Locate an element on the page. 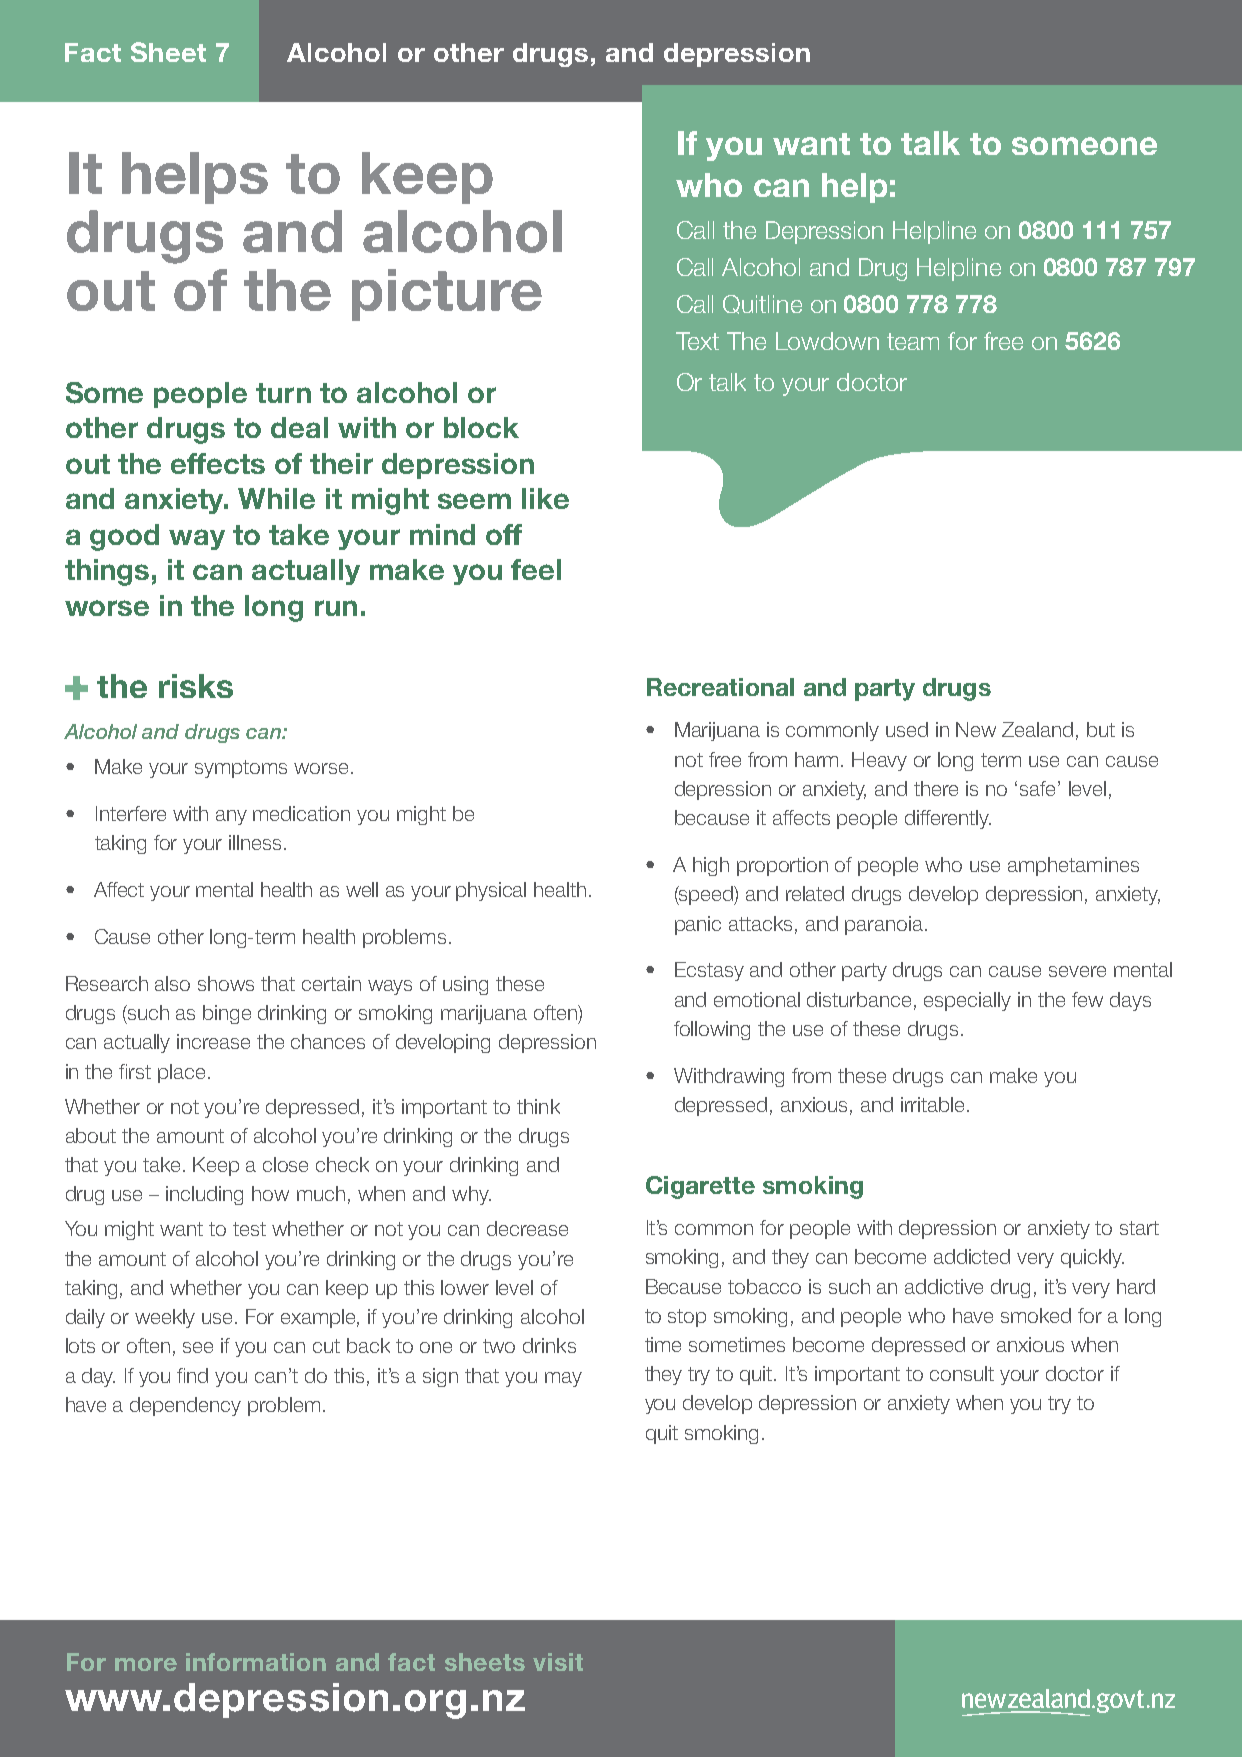 The width and height of the image is (1242, 1757). smoked is located at coordinates (1036, 1315).
